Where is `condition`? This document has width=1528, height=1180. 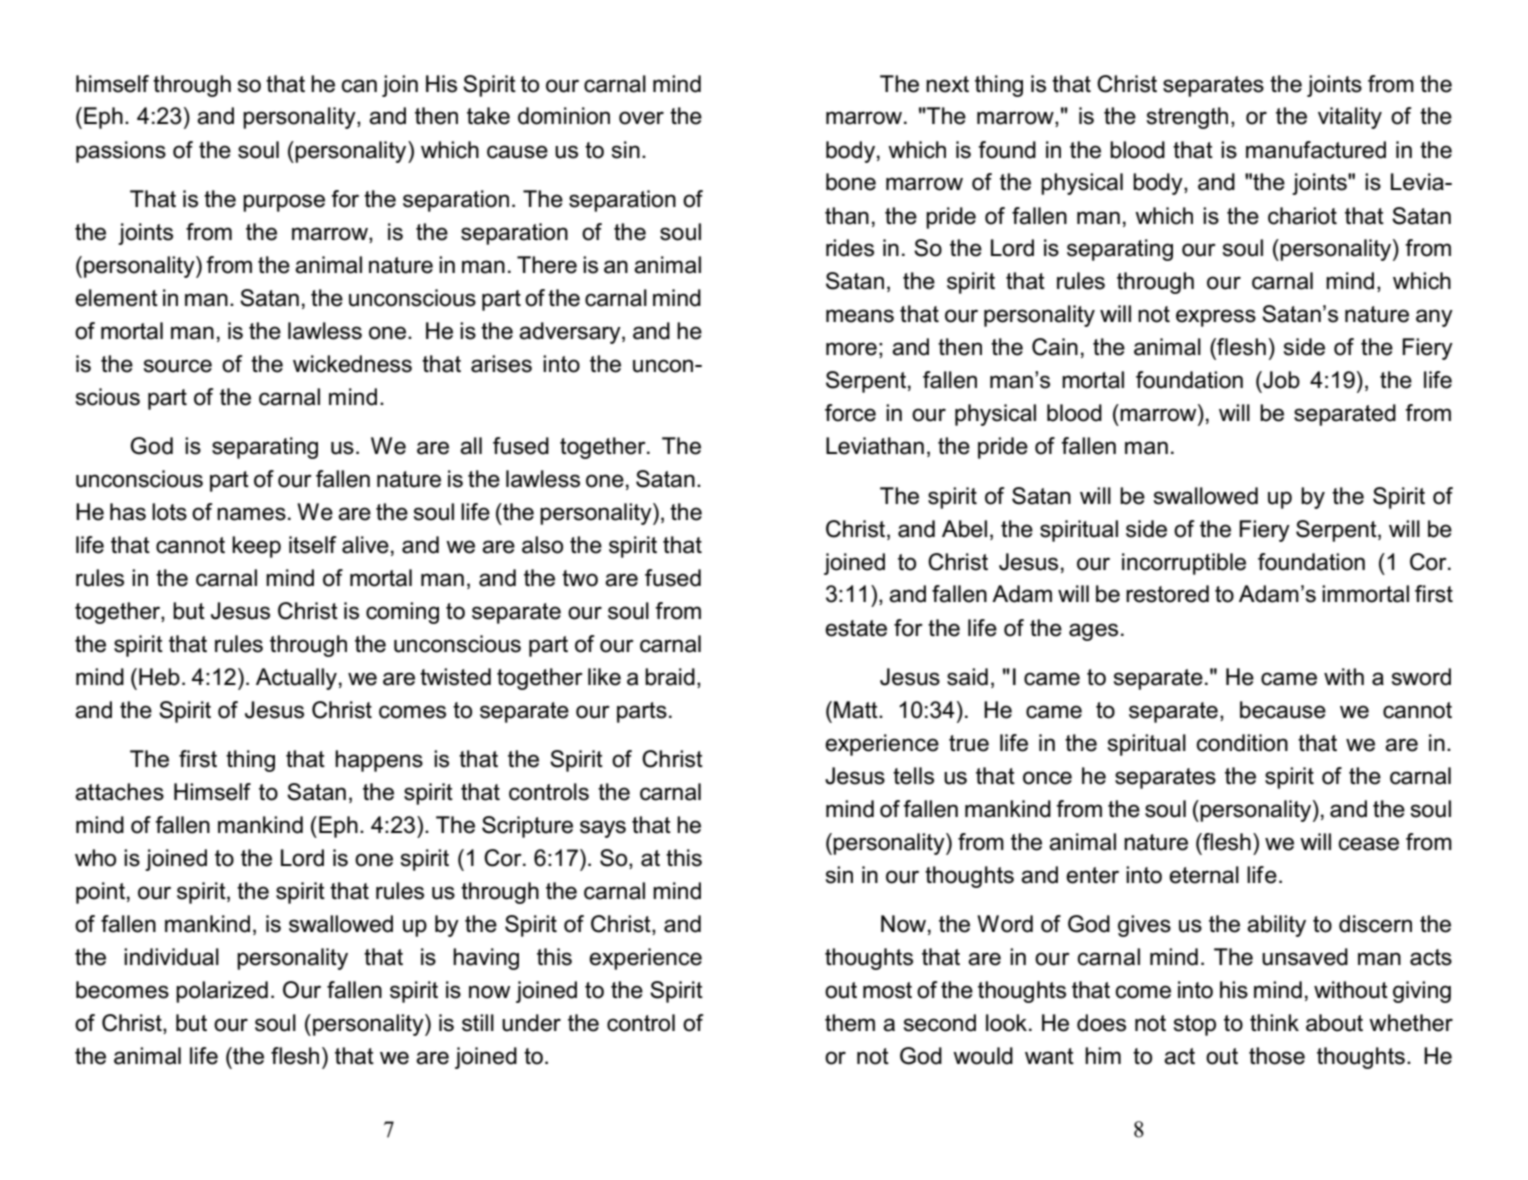
condition is located at coordinates (1242, 743).
